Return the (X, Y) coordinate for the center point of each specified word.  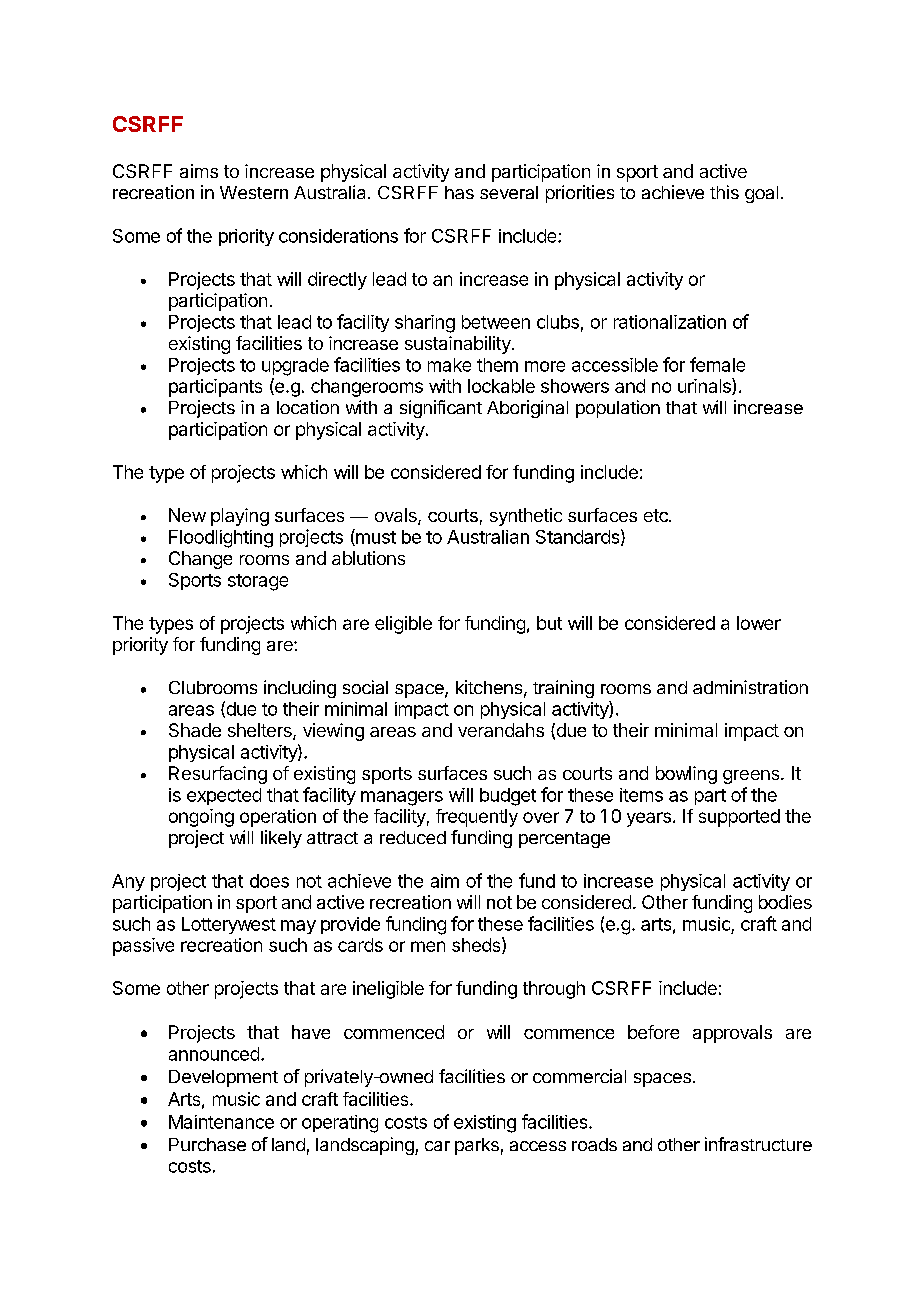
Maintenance (221, 1122)
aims (199, 171)
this (724, 192)
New (187, 515)
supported (739, 818)
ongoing (201, 818)
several (509, 192)
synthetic (526, 517)
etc (657, 515)
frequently (477, 818)
